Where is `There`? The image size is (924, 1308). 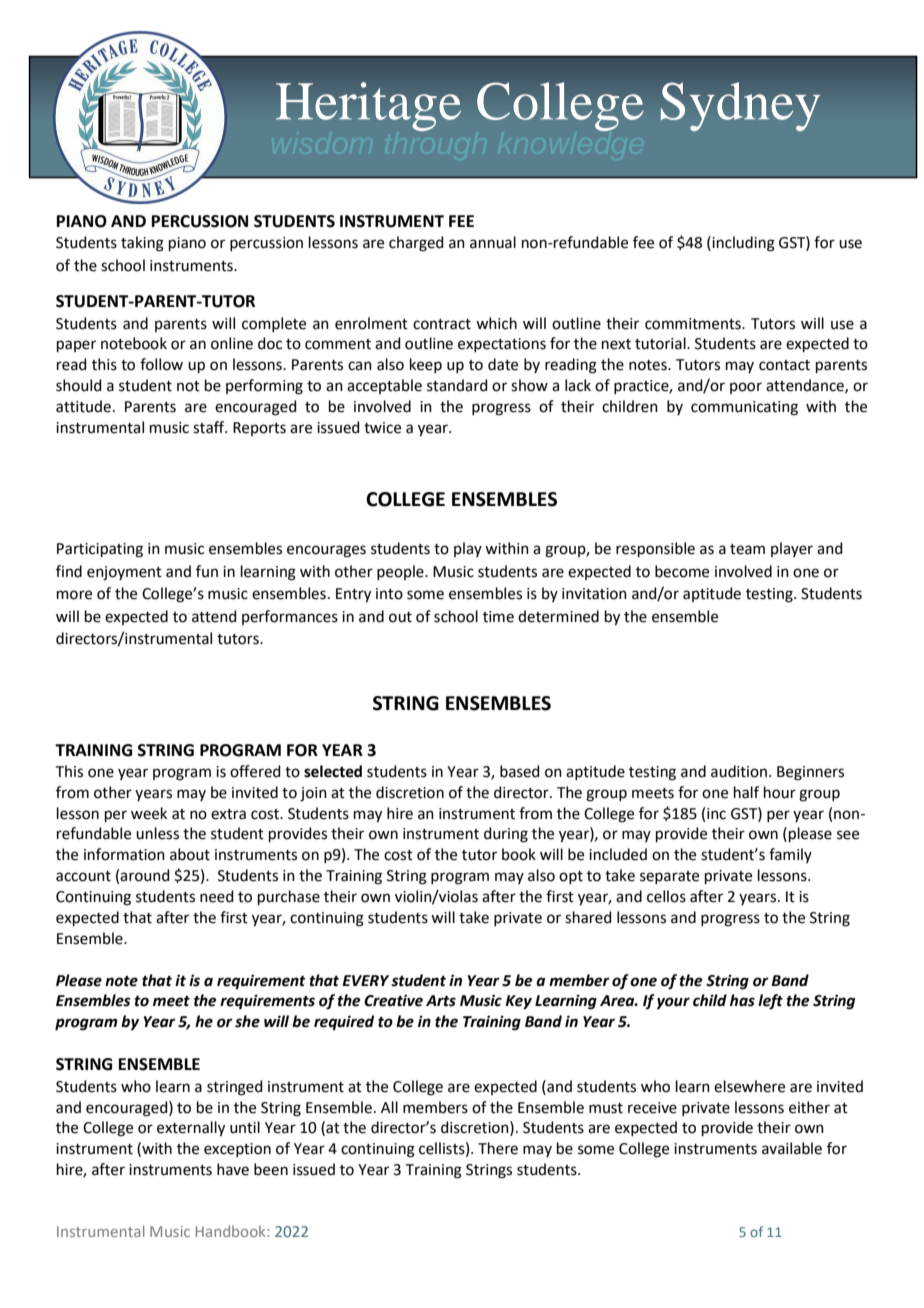 There is located at coordinates (498, 1148).
